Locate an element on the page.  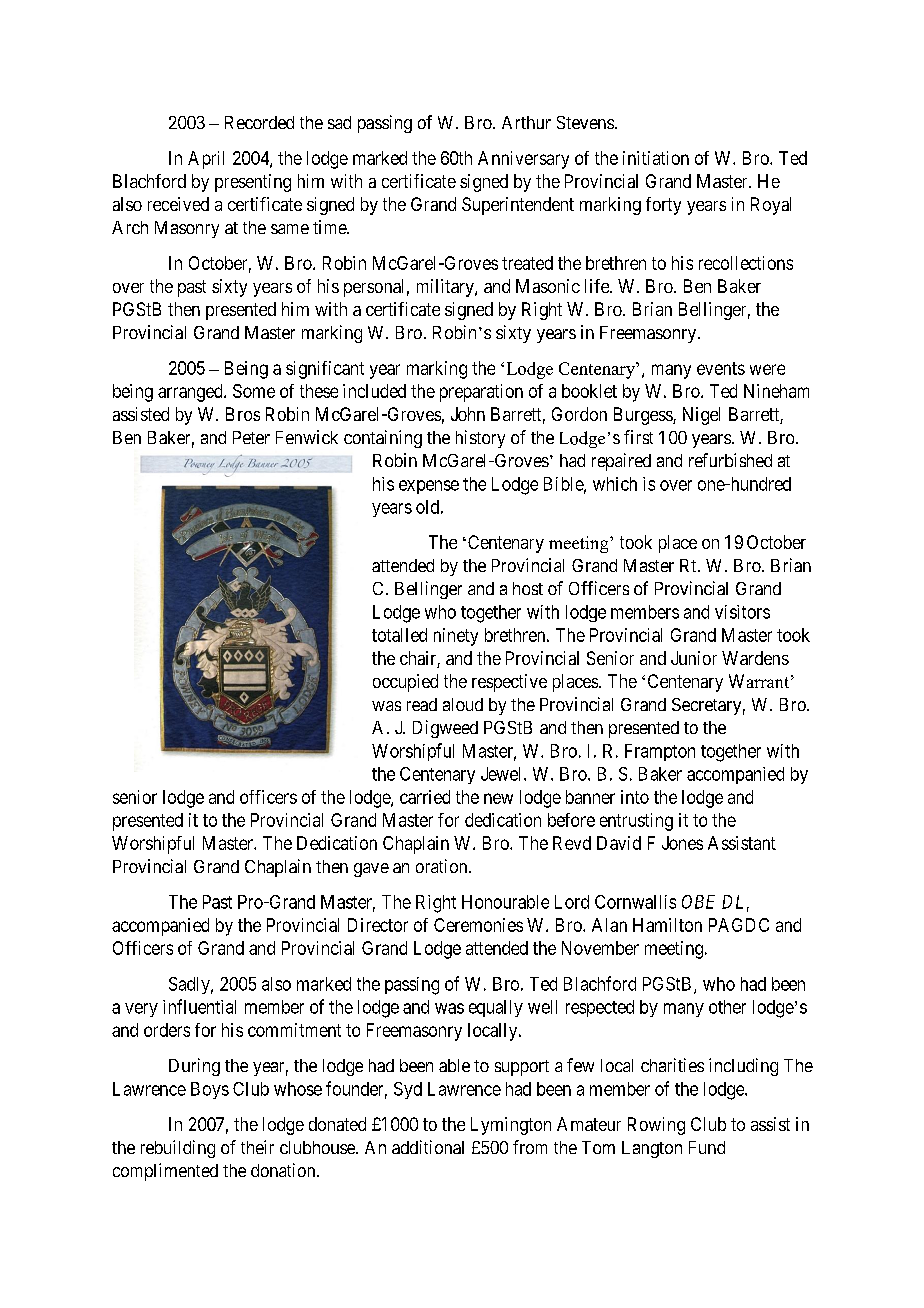
Junior is located at coordinates (694, 658).
